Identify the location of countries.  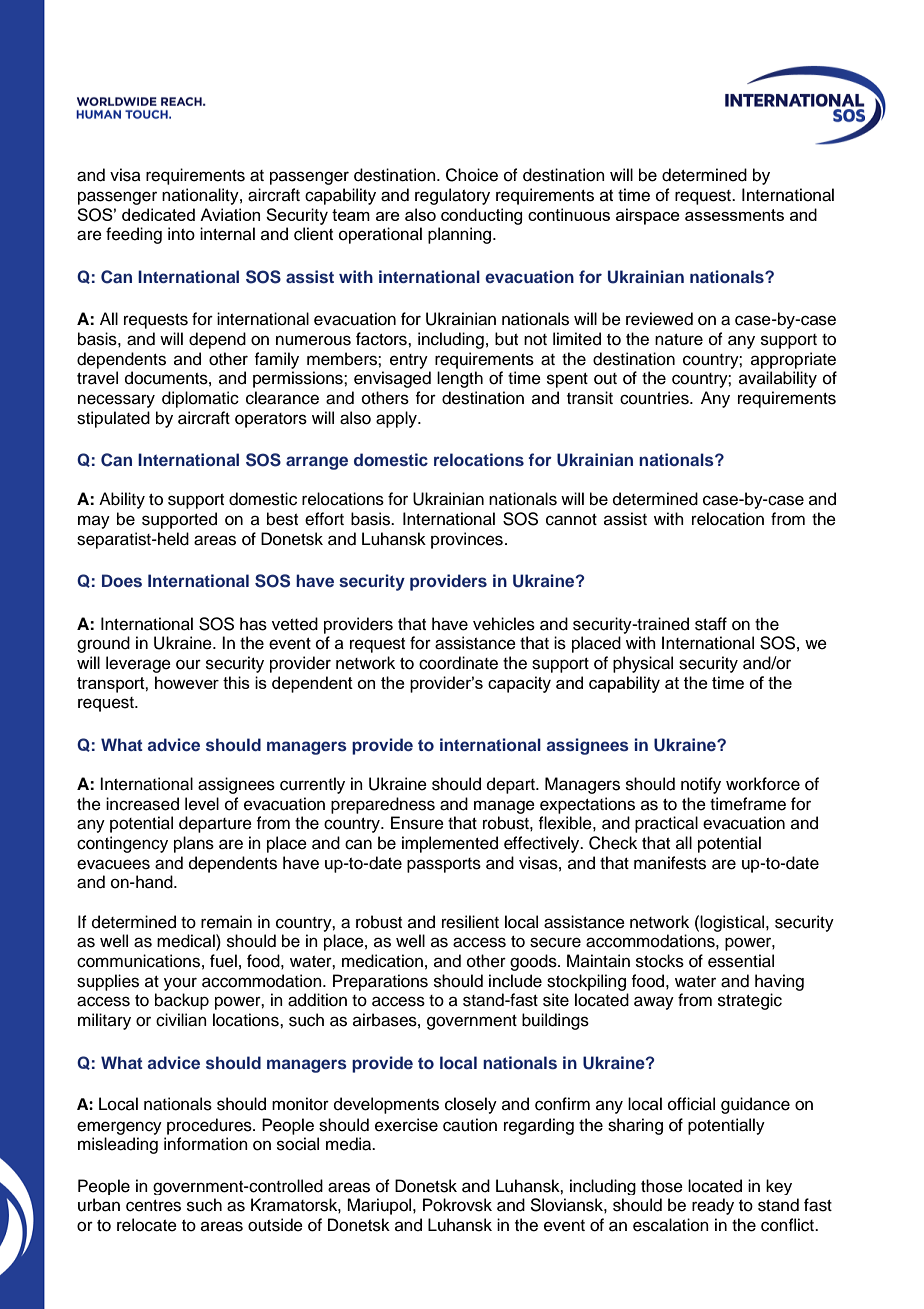
(655, 398).
